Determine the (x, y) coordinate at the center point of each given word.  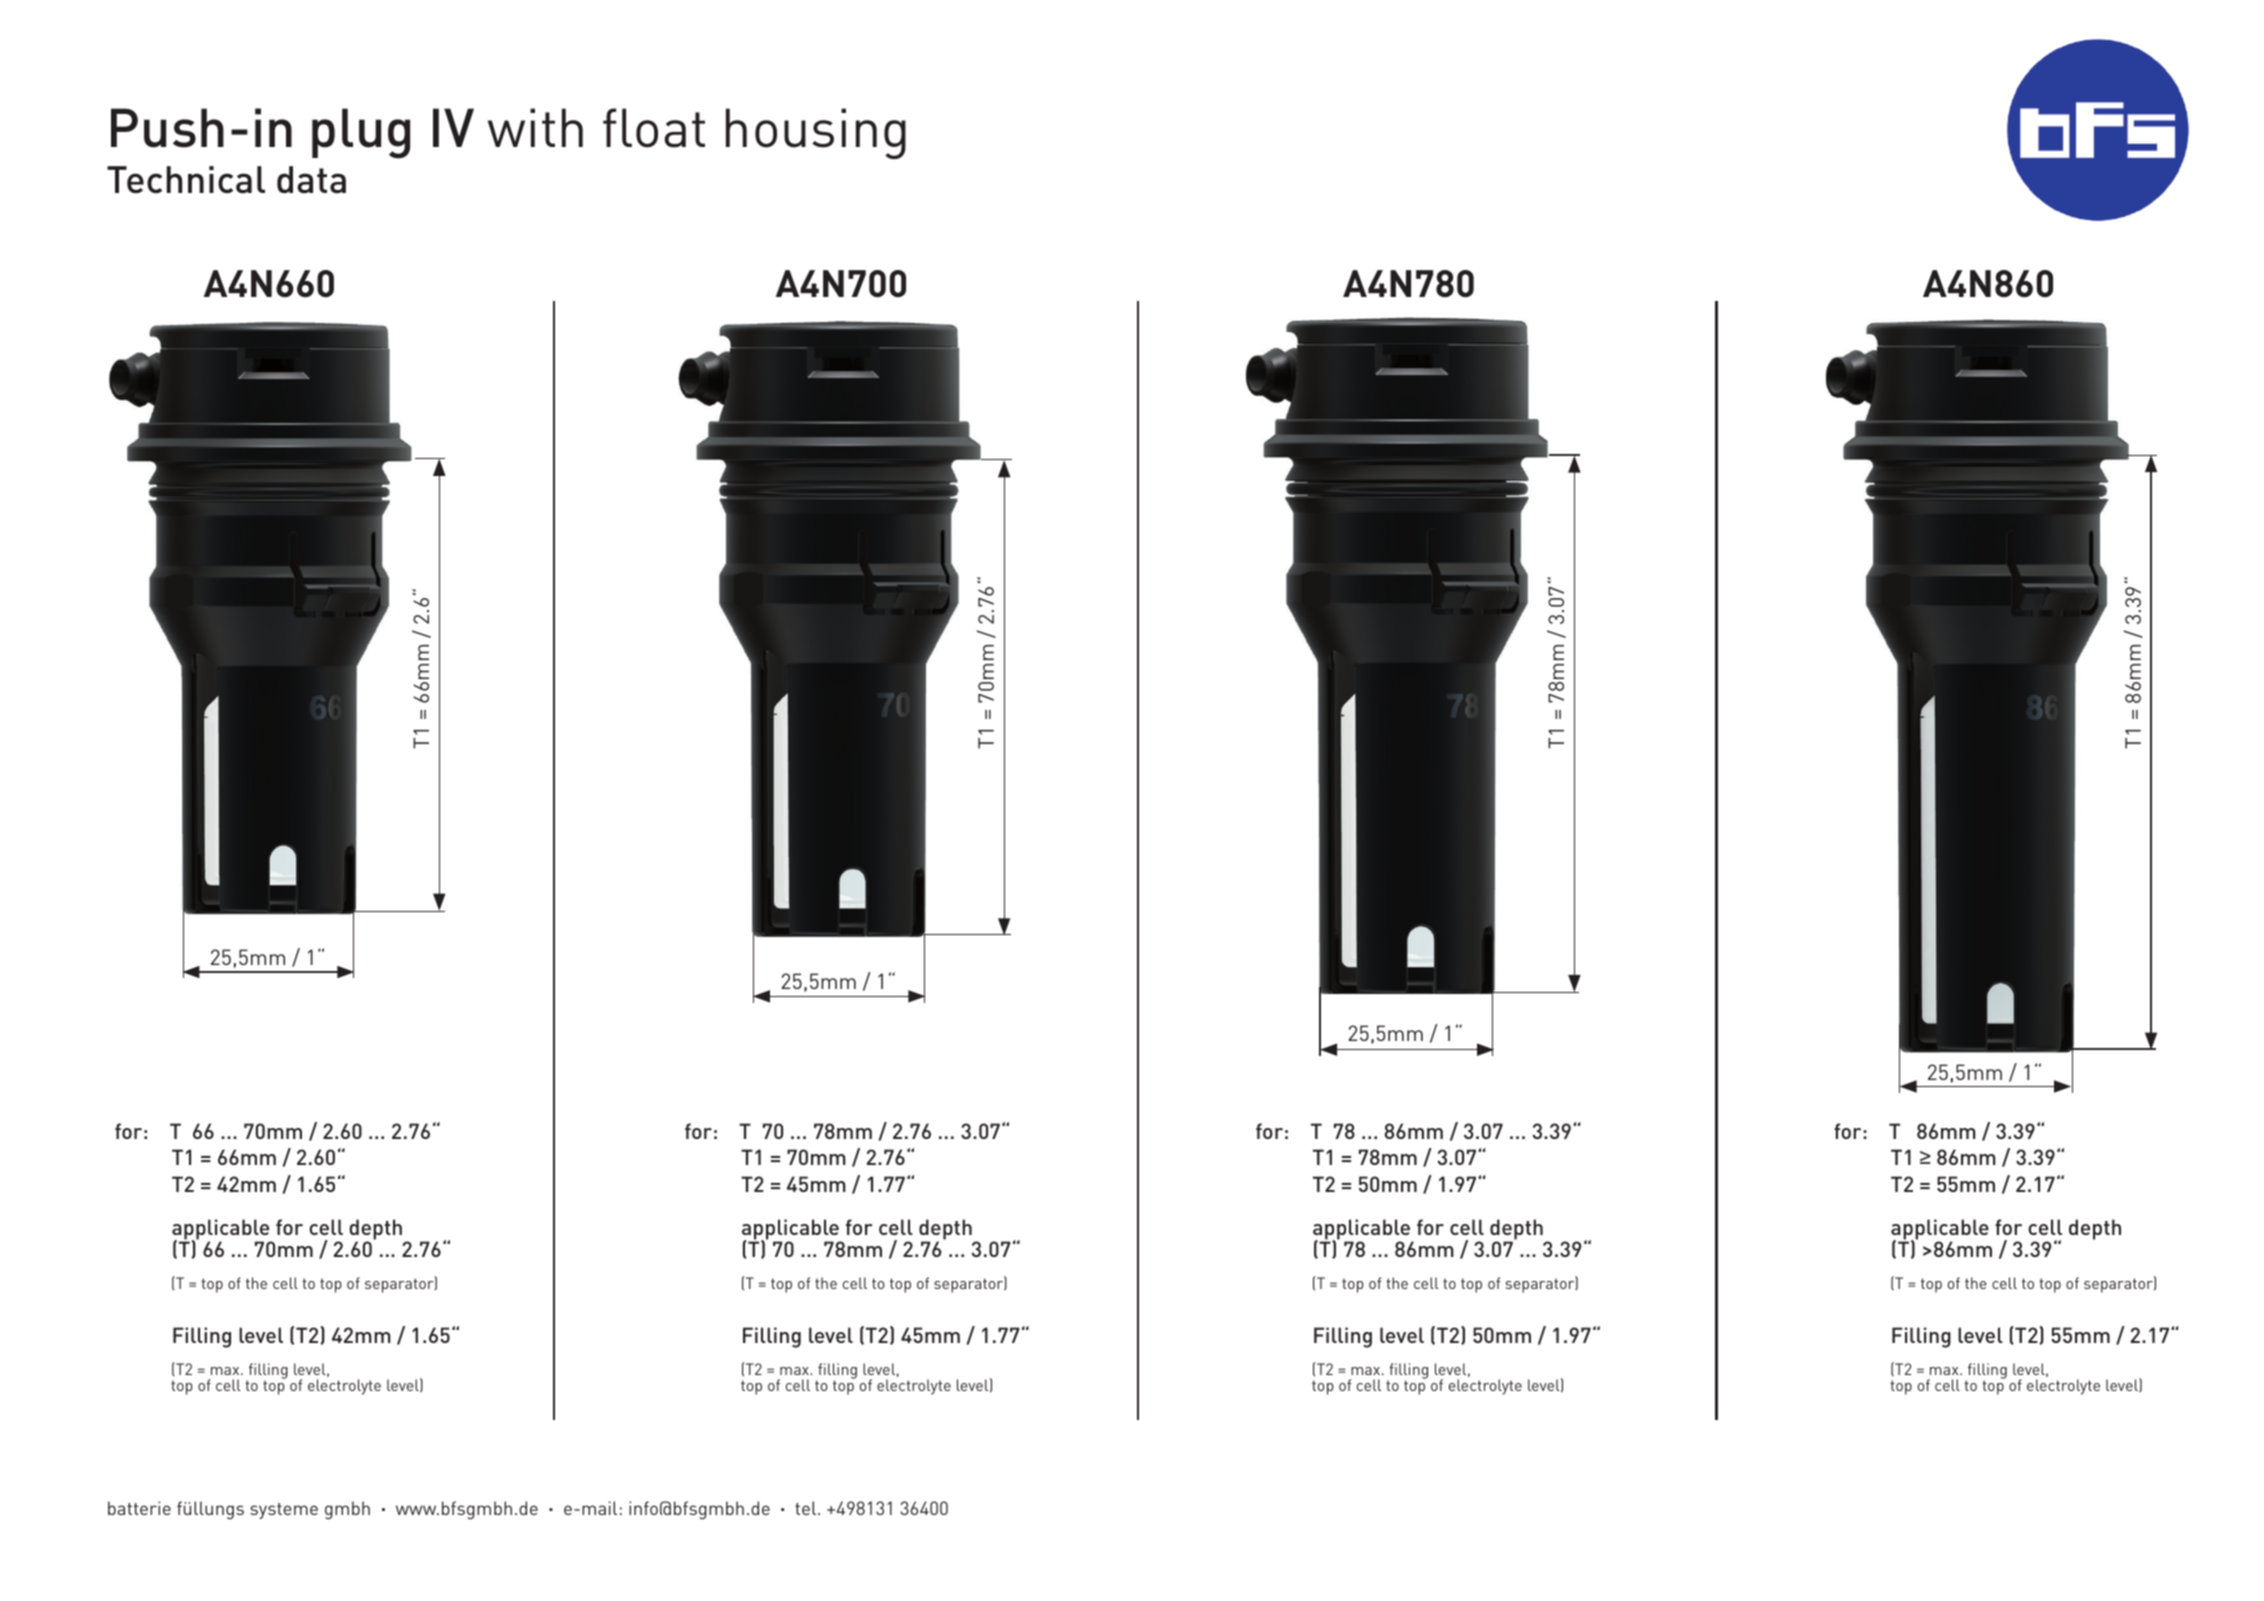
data (311, 179)
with (535, 127)
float (654, 128)
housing (816, 133)
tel (805, 1508)
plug (361, 133)
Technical (186, 179)
